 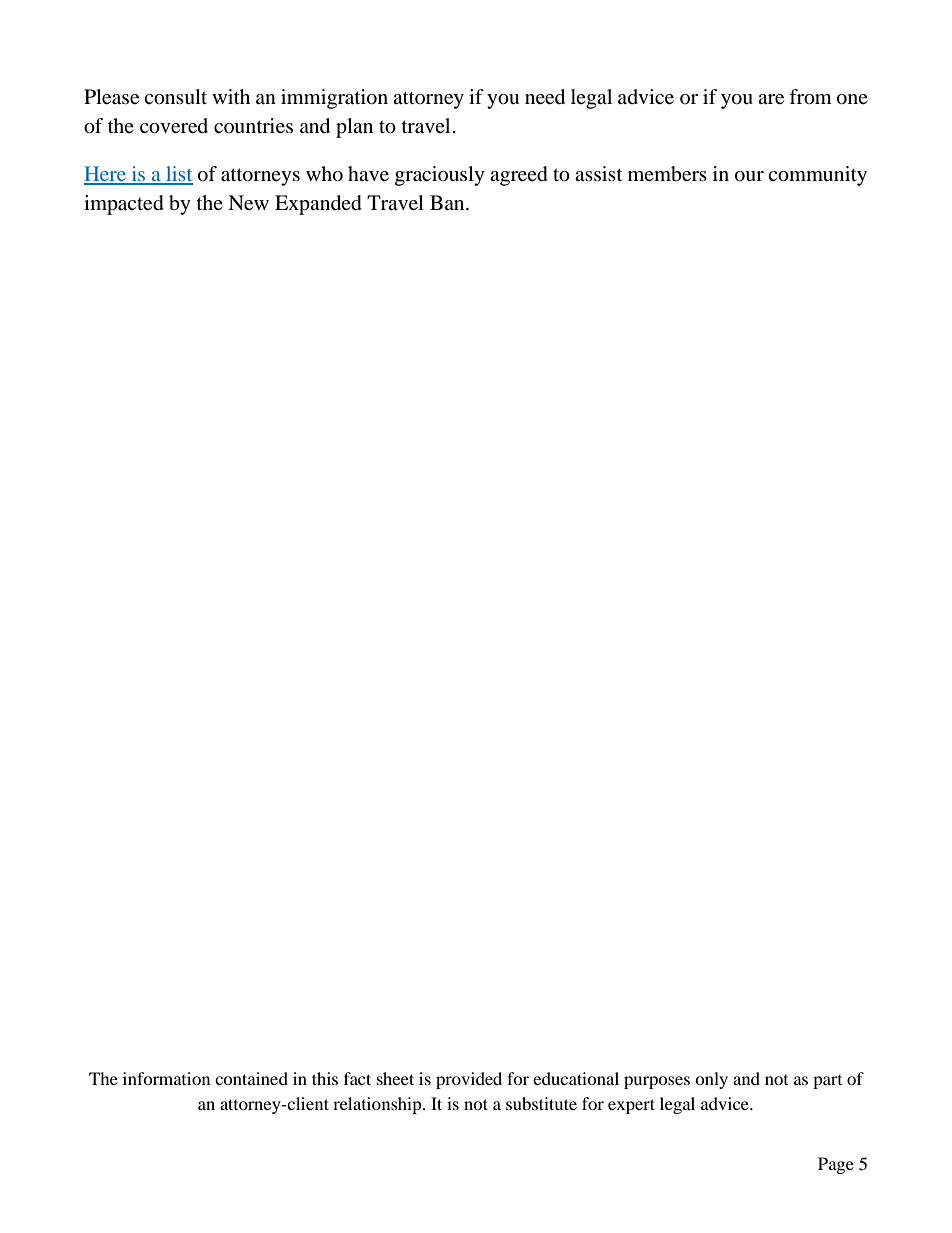 I want to click on covered, so click(x=174, y=126).
